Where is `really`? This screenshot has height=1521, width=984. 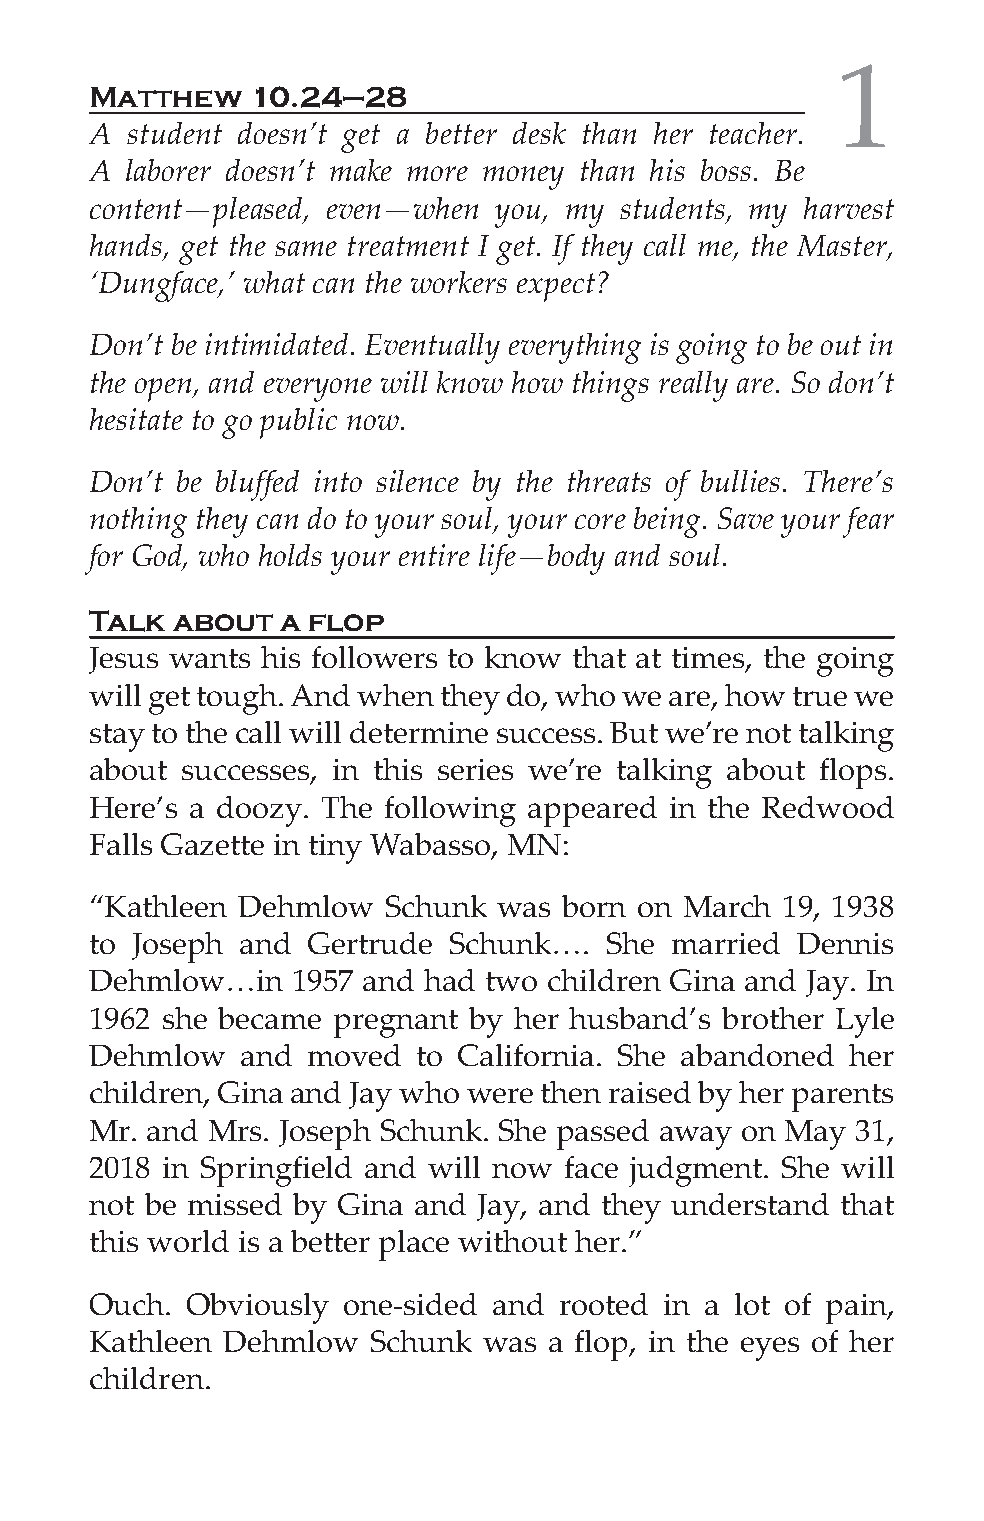 really is located at coordinates (693, 386).
